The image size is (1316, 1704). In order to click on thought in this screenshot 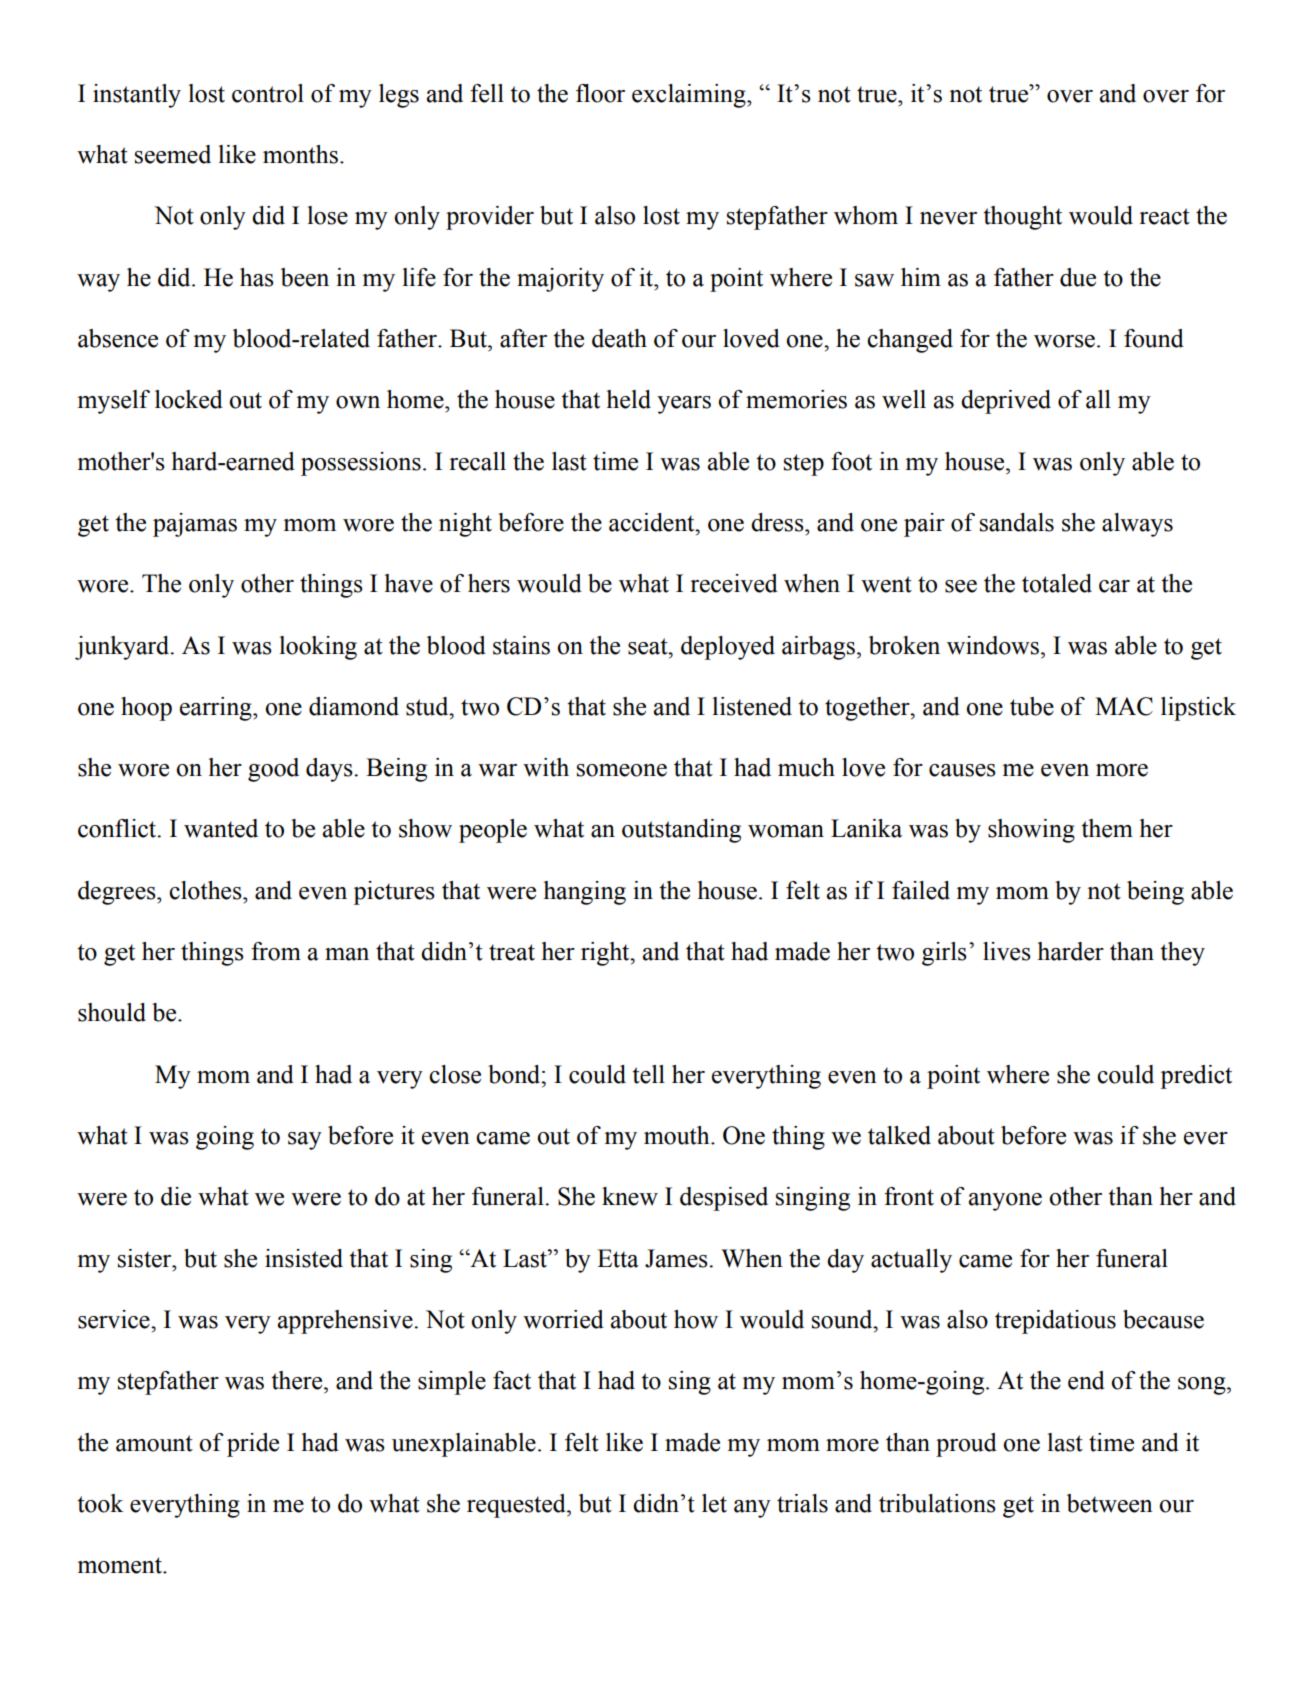, I will do `click(1022, 218)`.
